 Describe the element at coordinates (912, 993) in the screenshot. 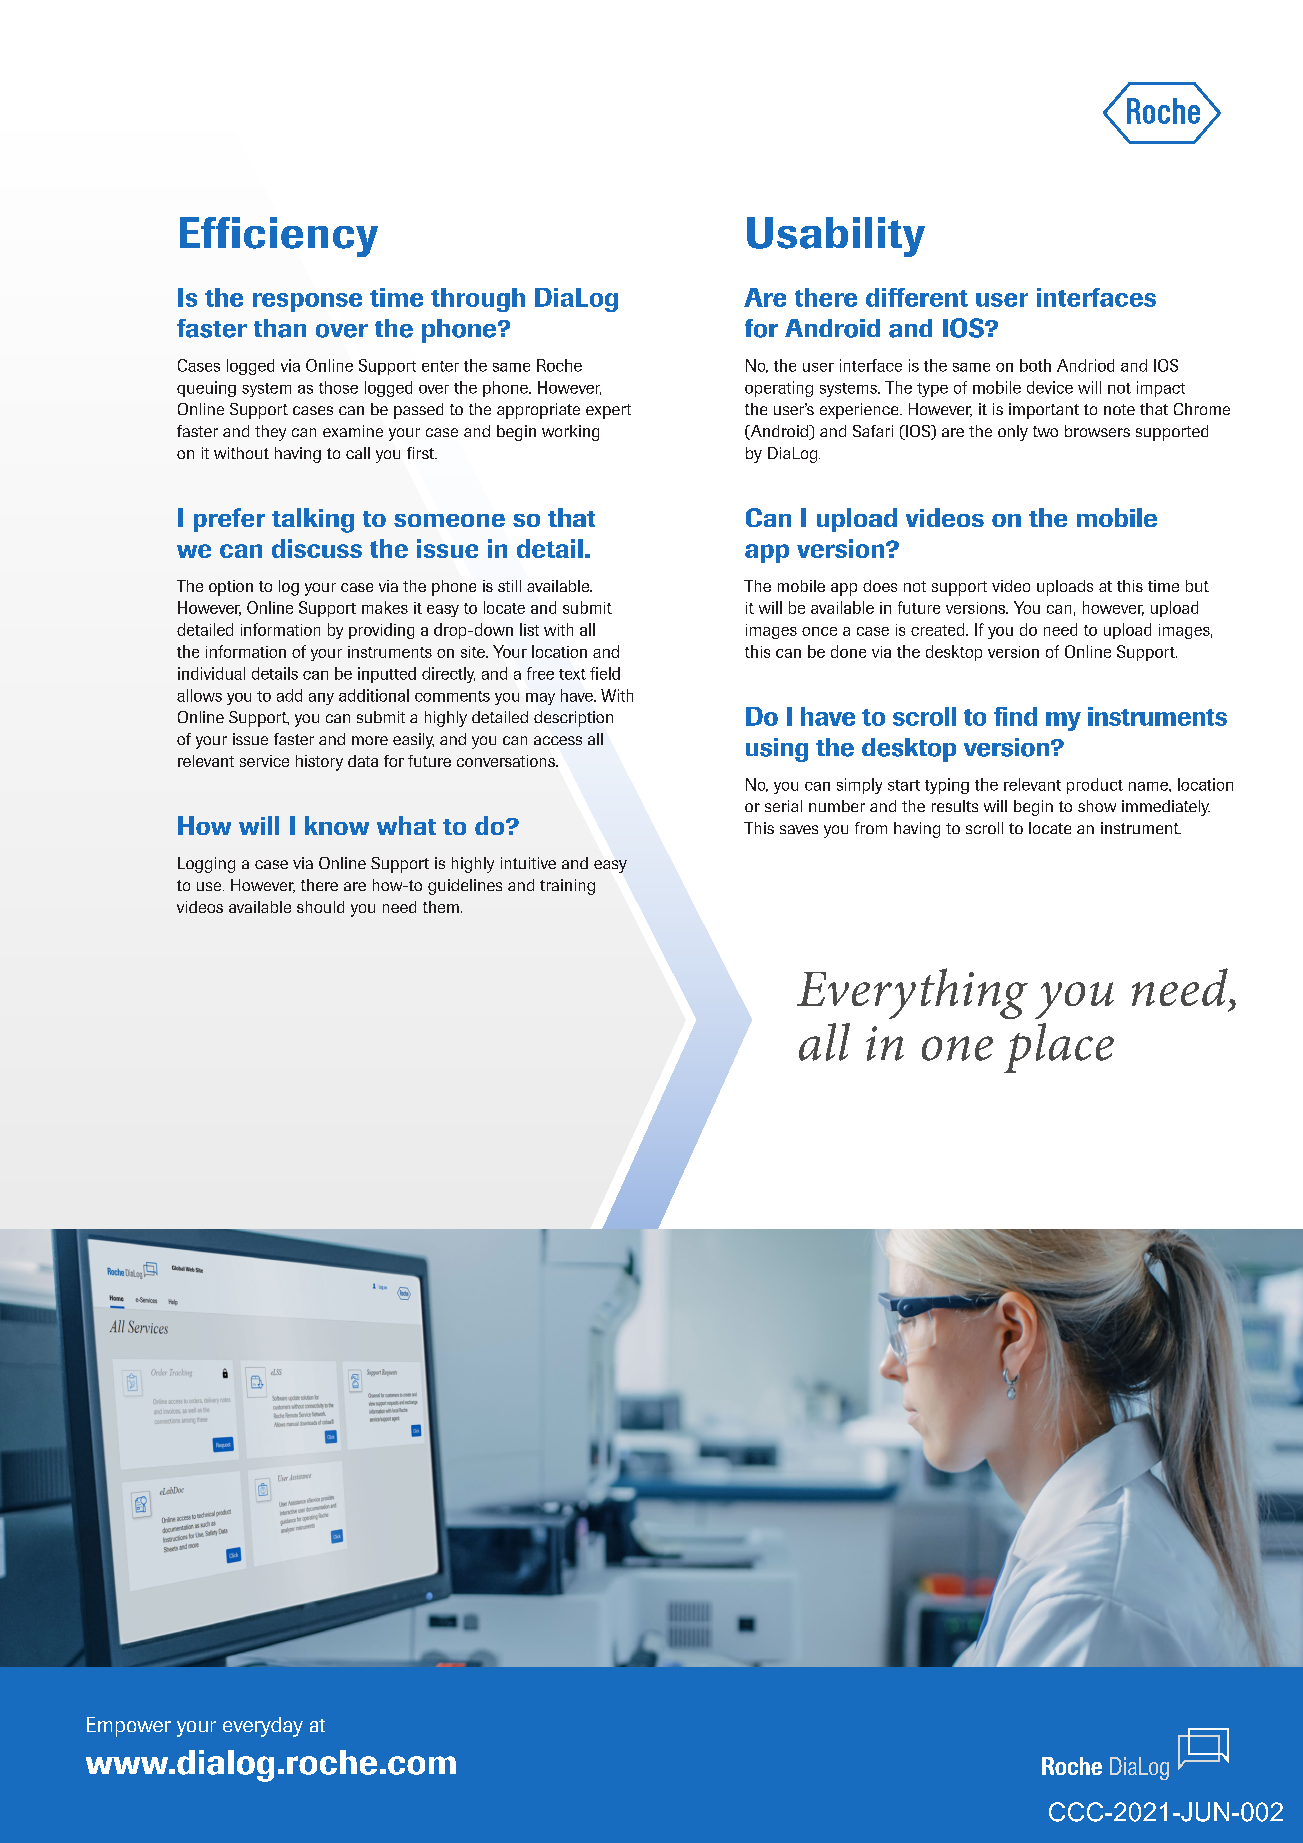

I see `Everything` at that location.
